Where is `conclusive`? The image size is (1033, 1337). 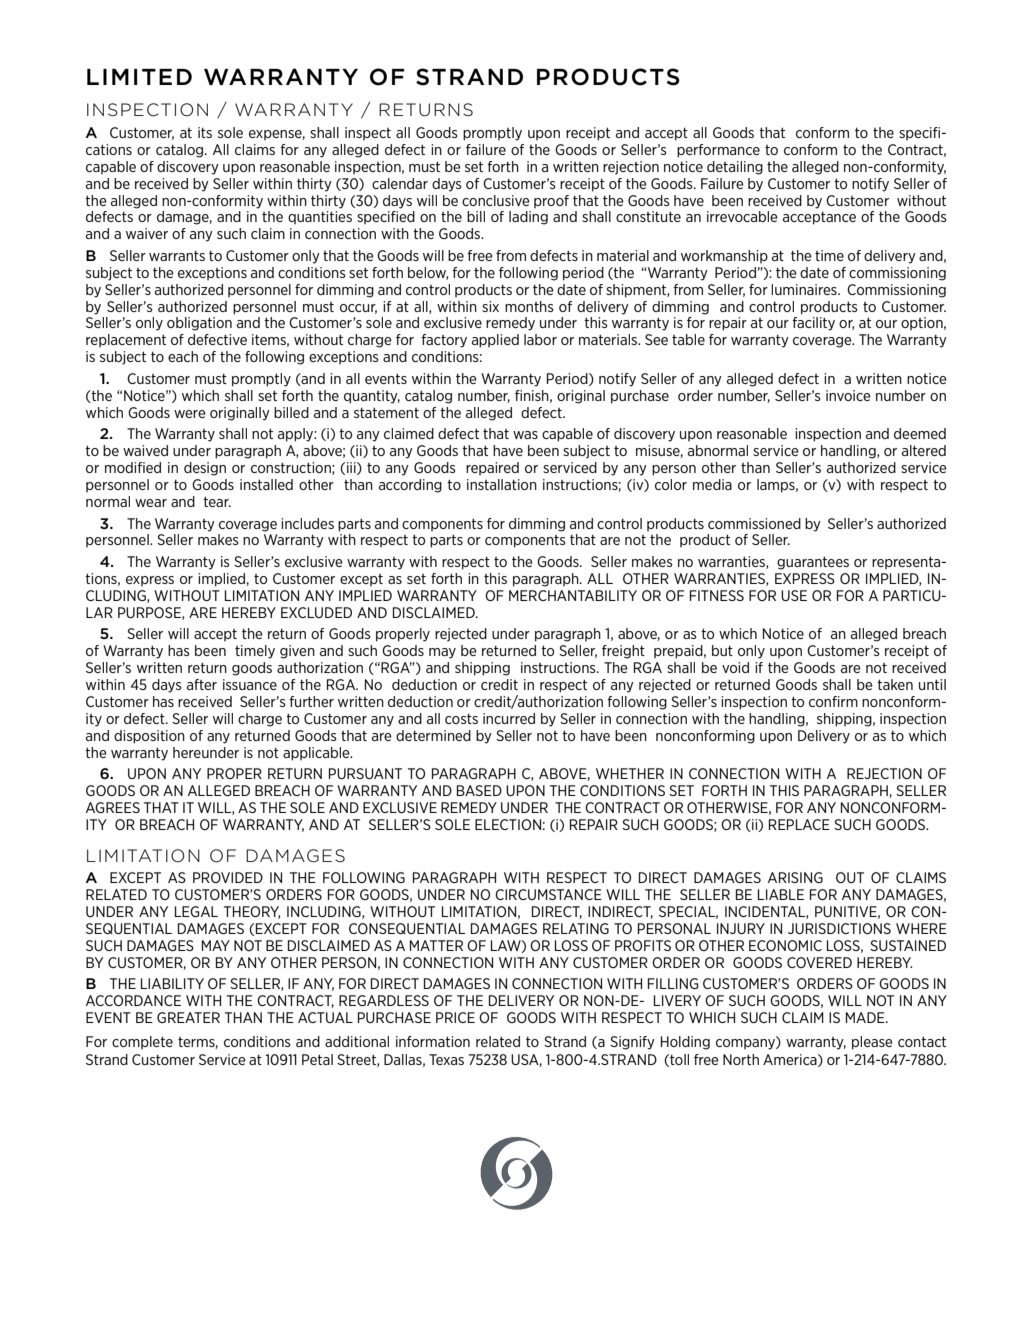 conclusive is located at coordinates (496, 200).
